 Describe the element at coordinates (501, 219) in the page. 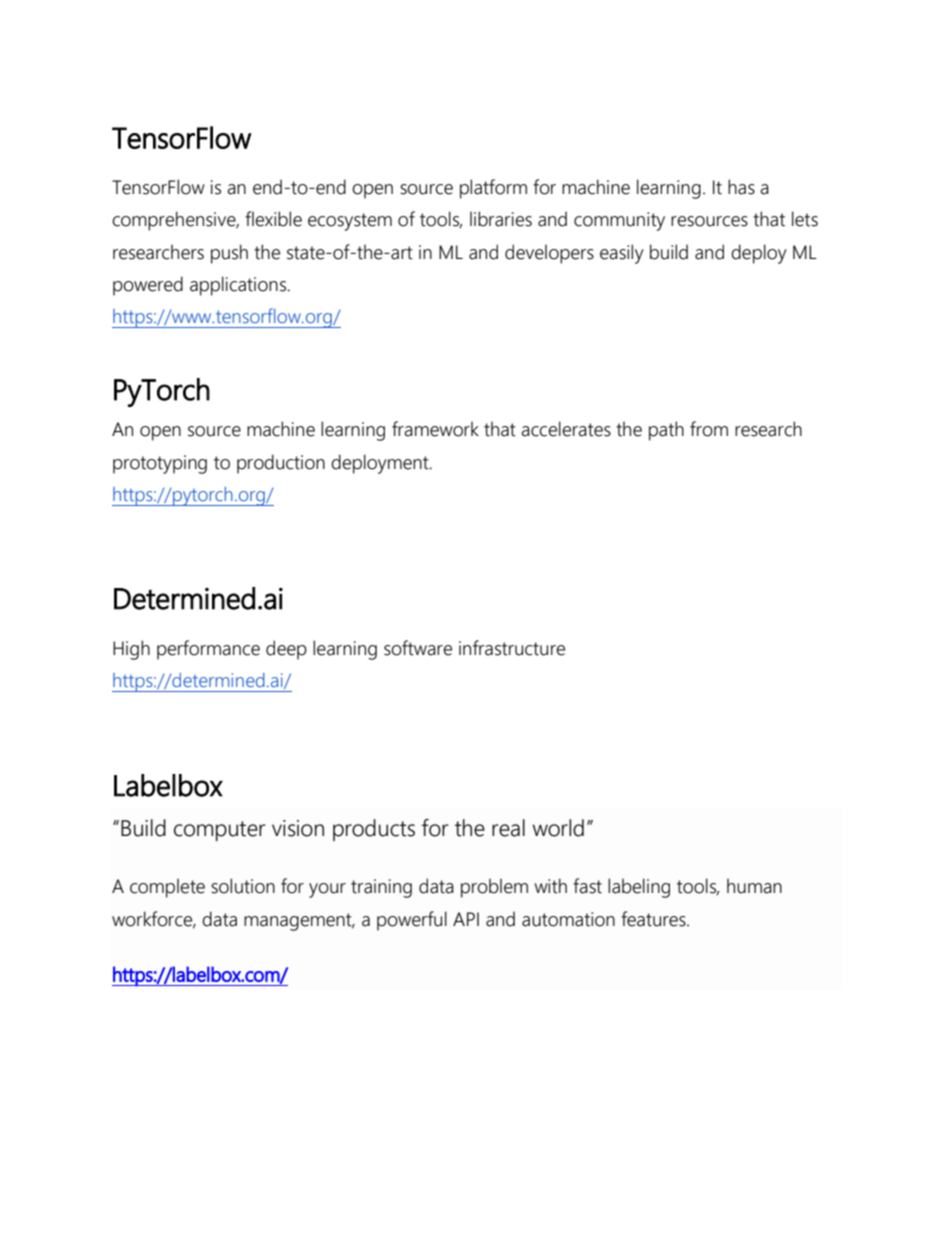

I see `libraries` at that location.
